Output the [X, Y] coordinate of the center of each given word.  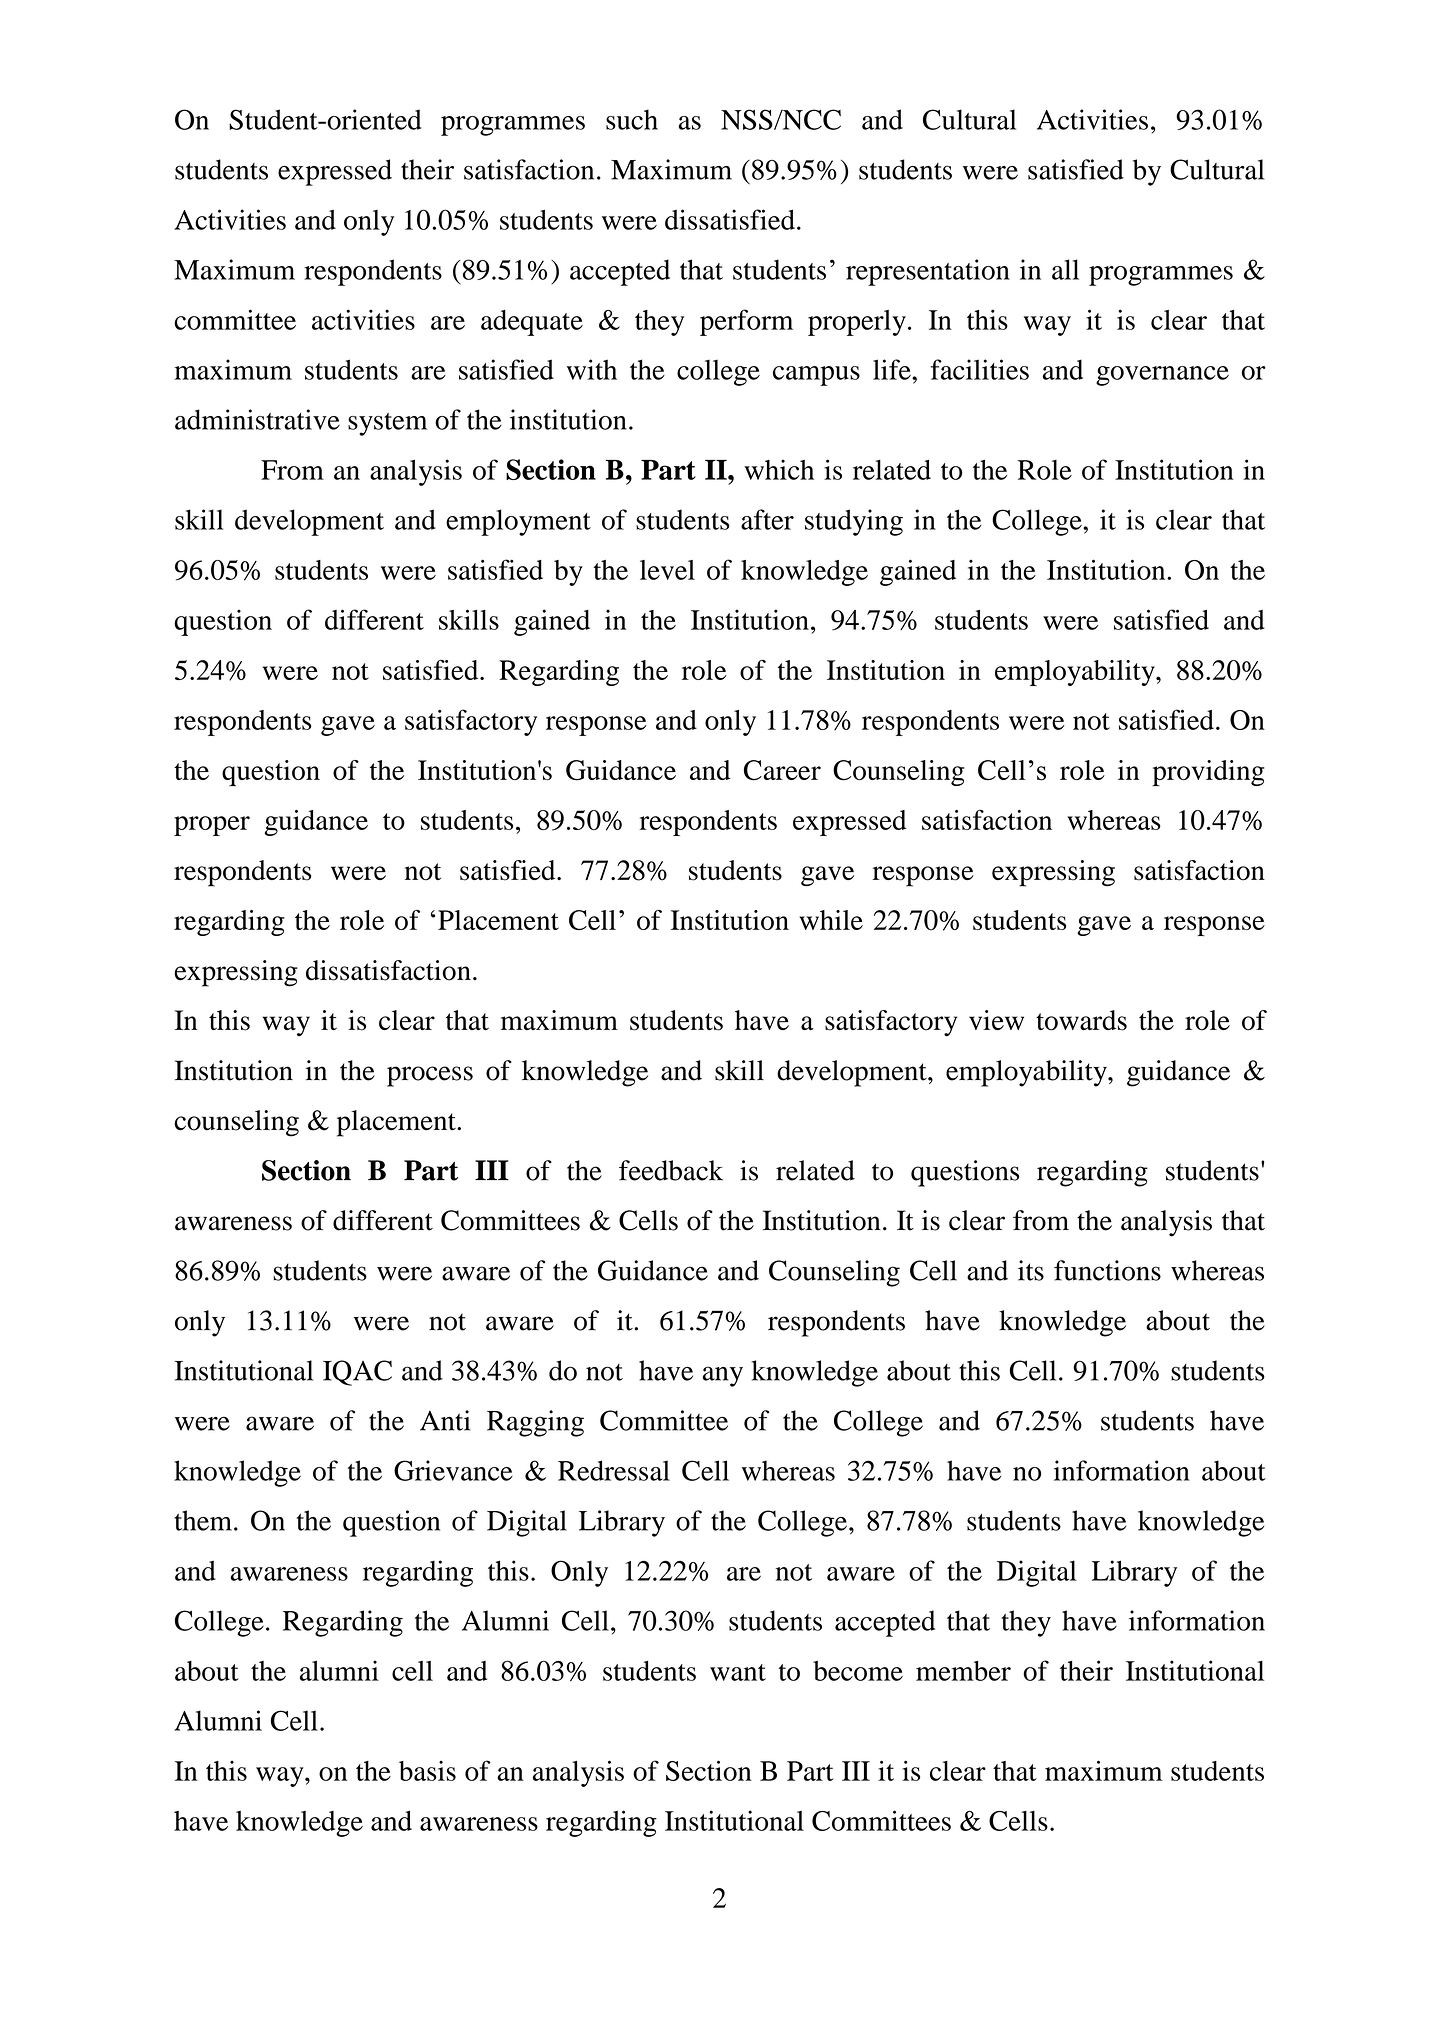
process [430, 1076]
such [632, 119]
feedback [671, 1170]
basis [427, 1771]
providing [1208, 773]
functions [1107, 1270]
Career [782, 770]
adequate [532, 323]
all [1065, 269]
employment [518, 522]
